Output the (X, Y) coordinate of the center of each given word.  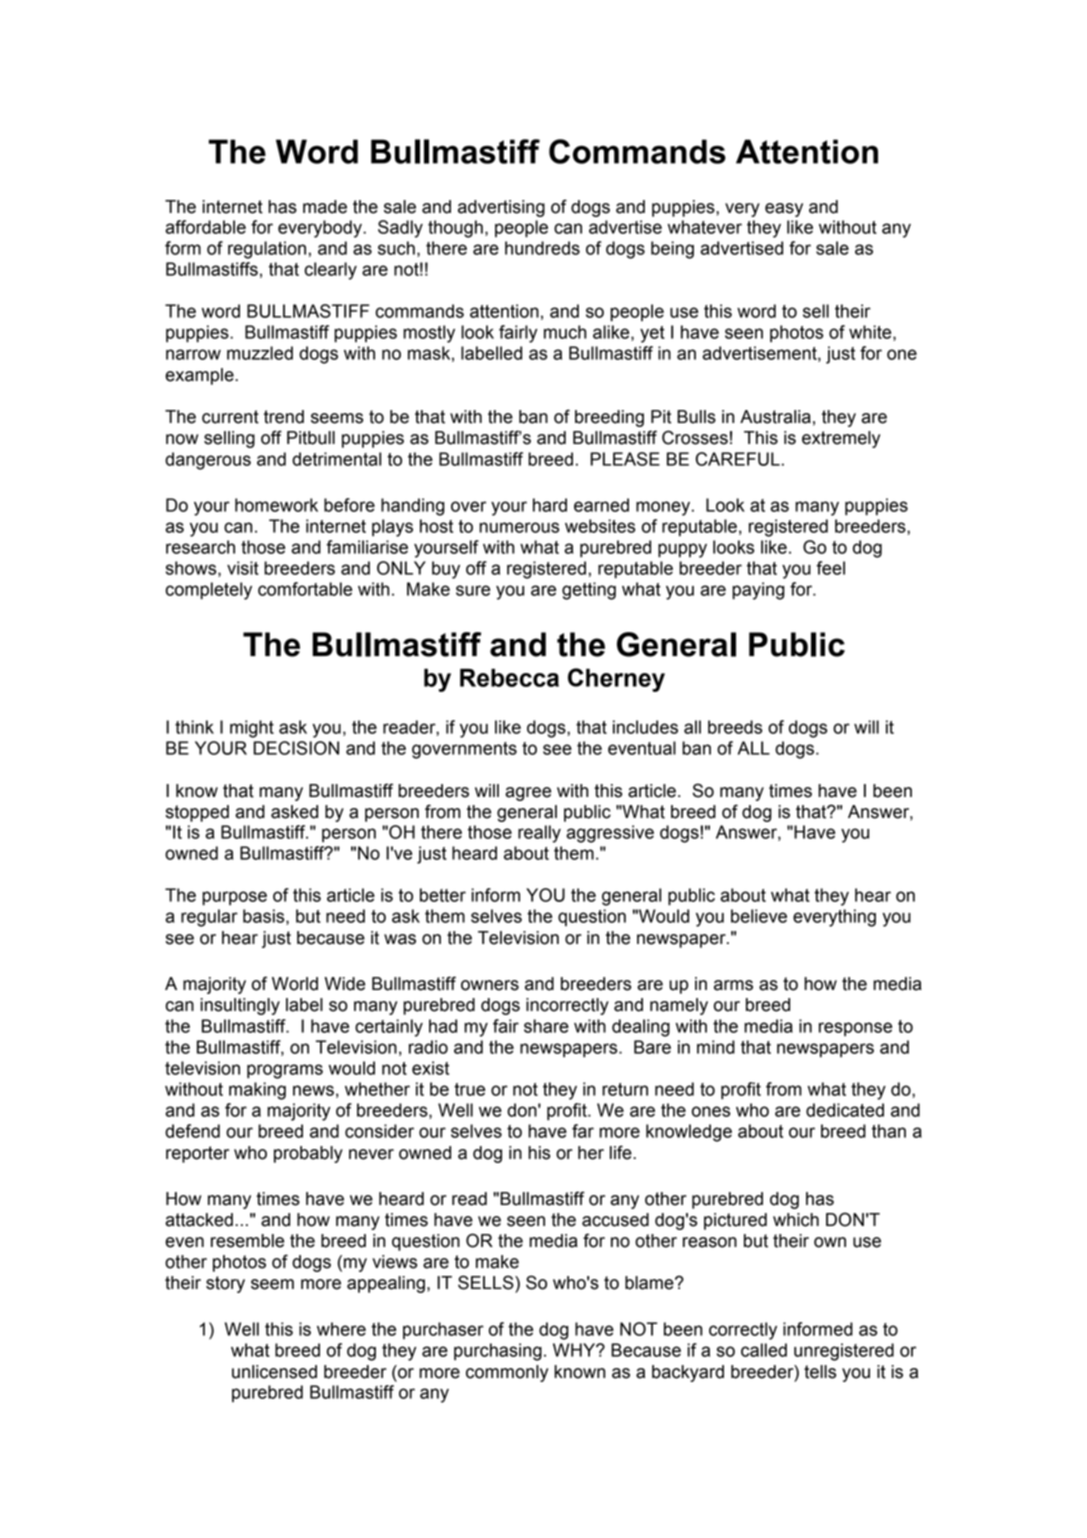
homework (276, 505)
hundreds (542, 248)
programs (285, 1071)
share (546, 1026)
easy (784, 210)
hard (550, 505)
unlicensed (274, 1372)
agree (528, 794)
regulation (267, 250)
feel (830, 568)
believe (759, 916)
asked (294, 812)
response (855, 1029)
